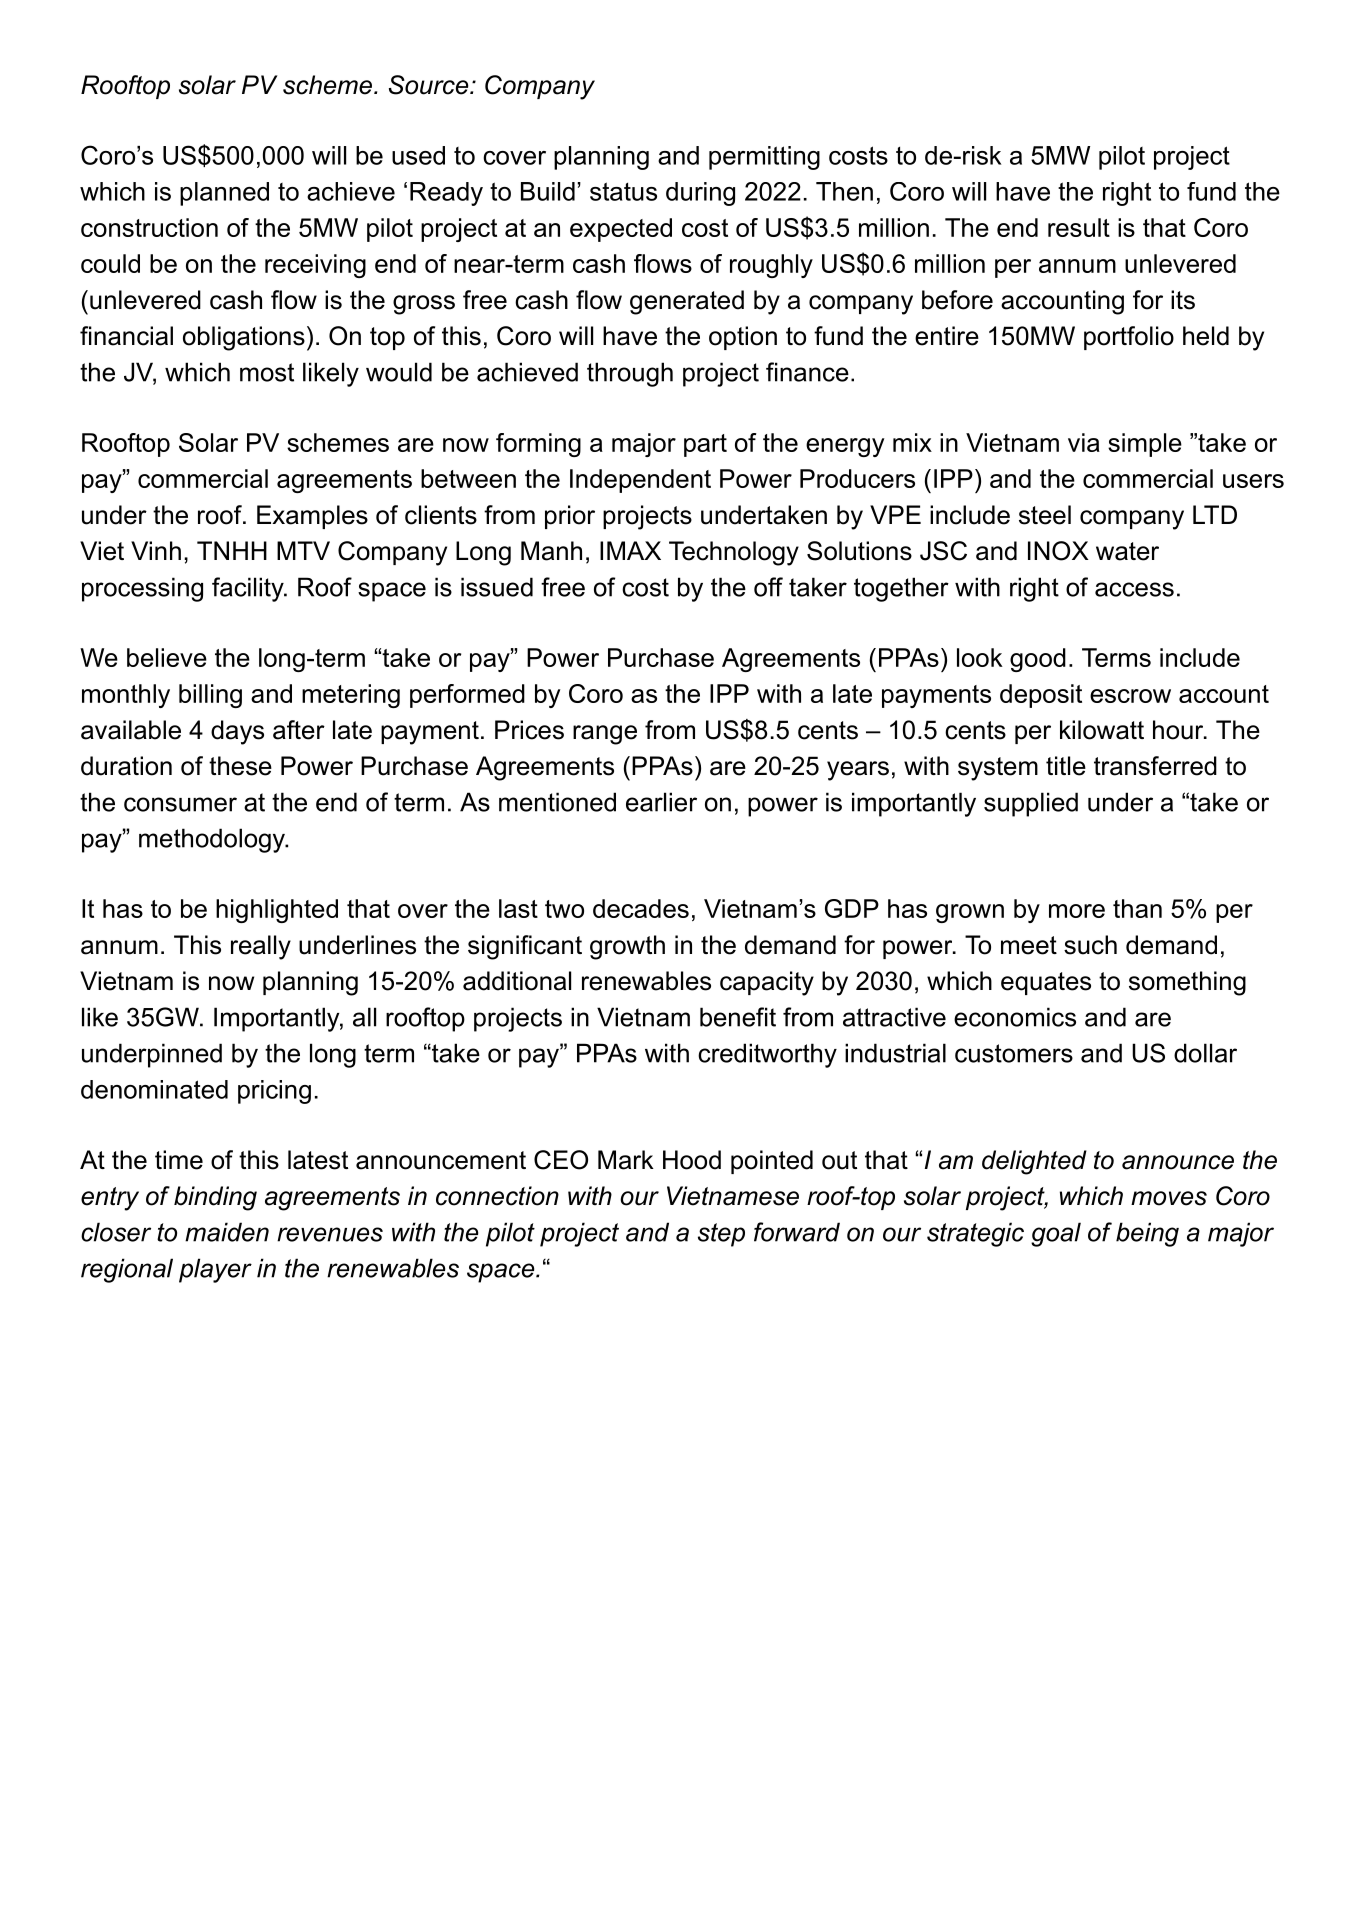  Describe the element at coordinates (1090, 945) in the document. I see `such` at that location.
